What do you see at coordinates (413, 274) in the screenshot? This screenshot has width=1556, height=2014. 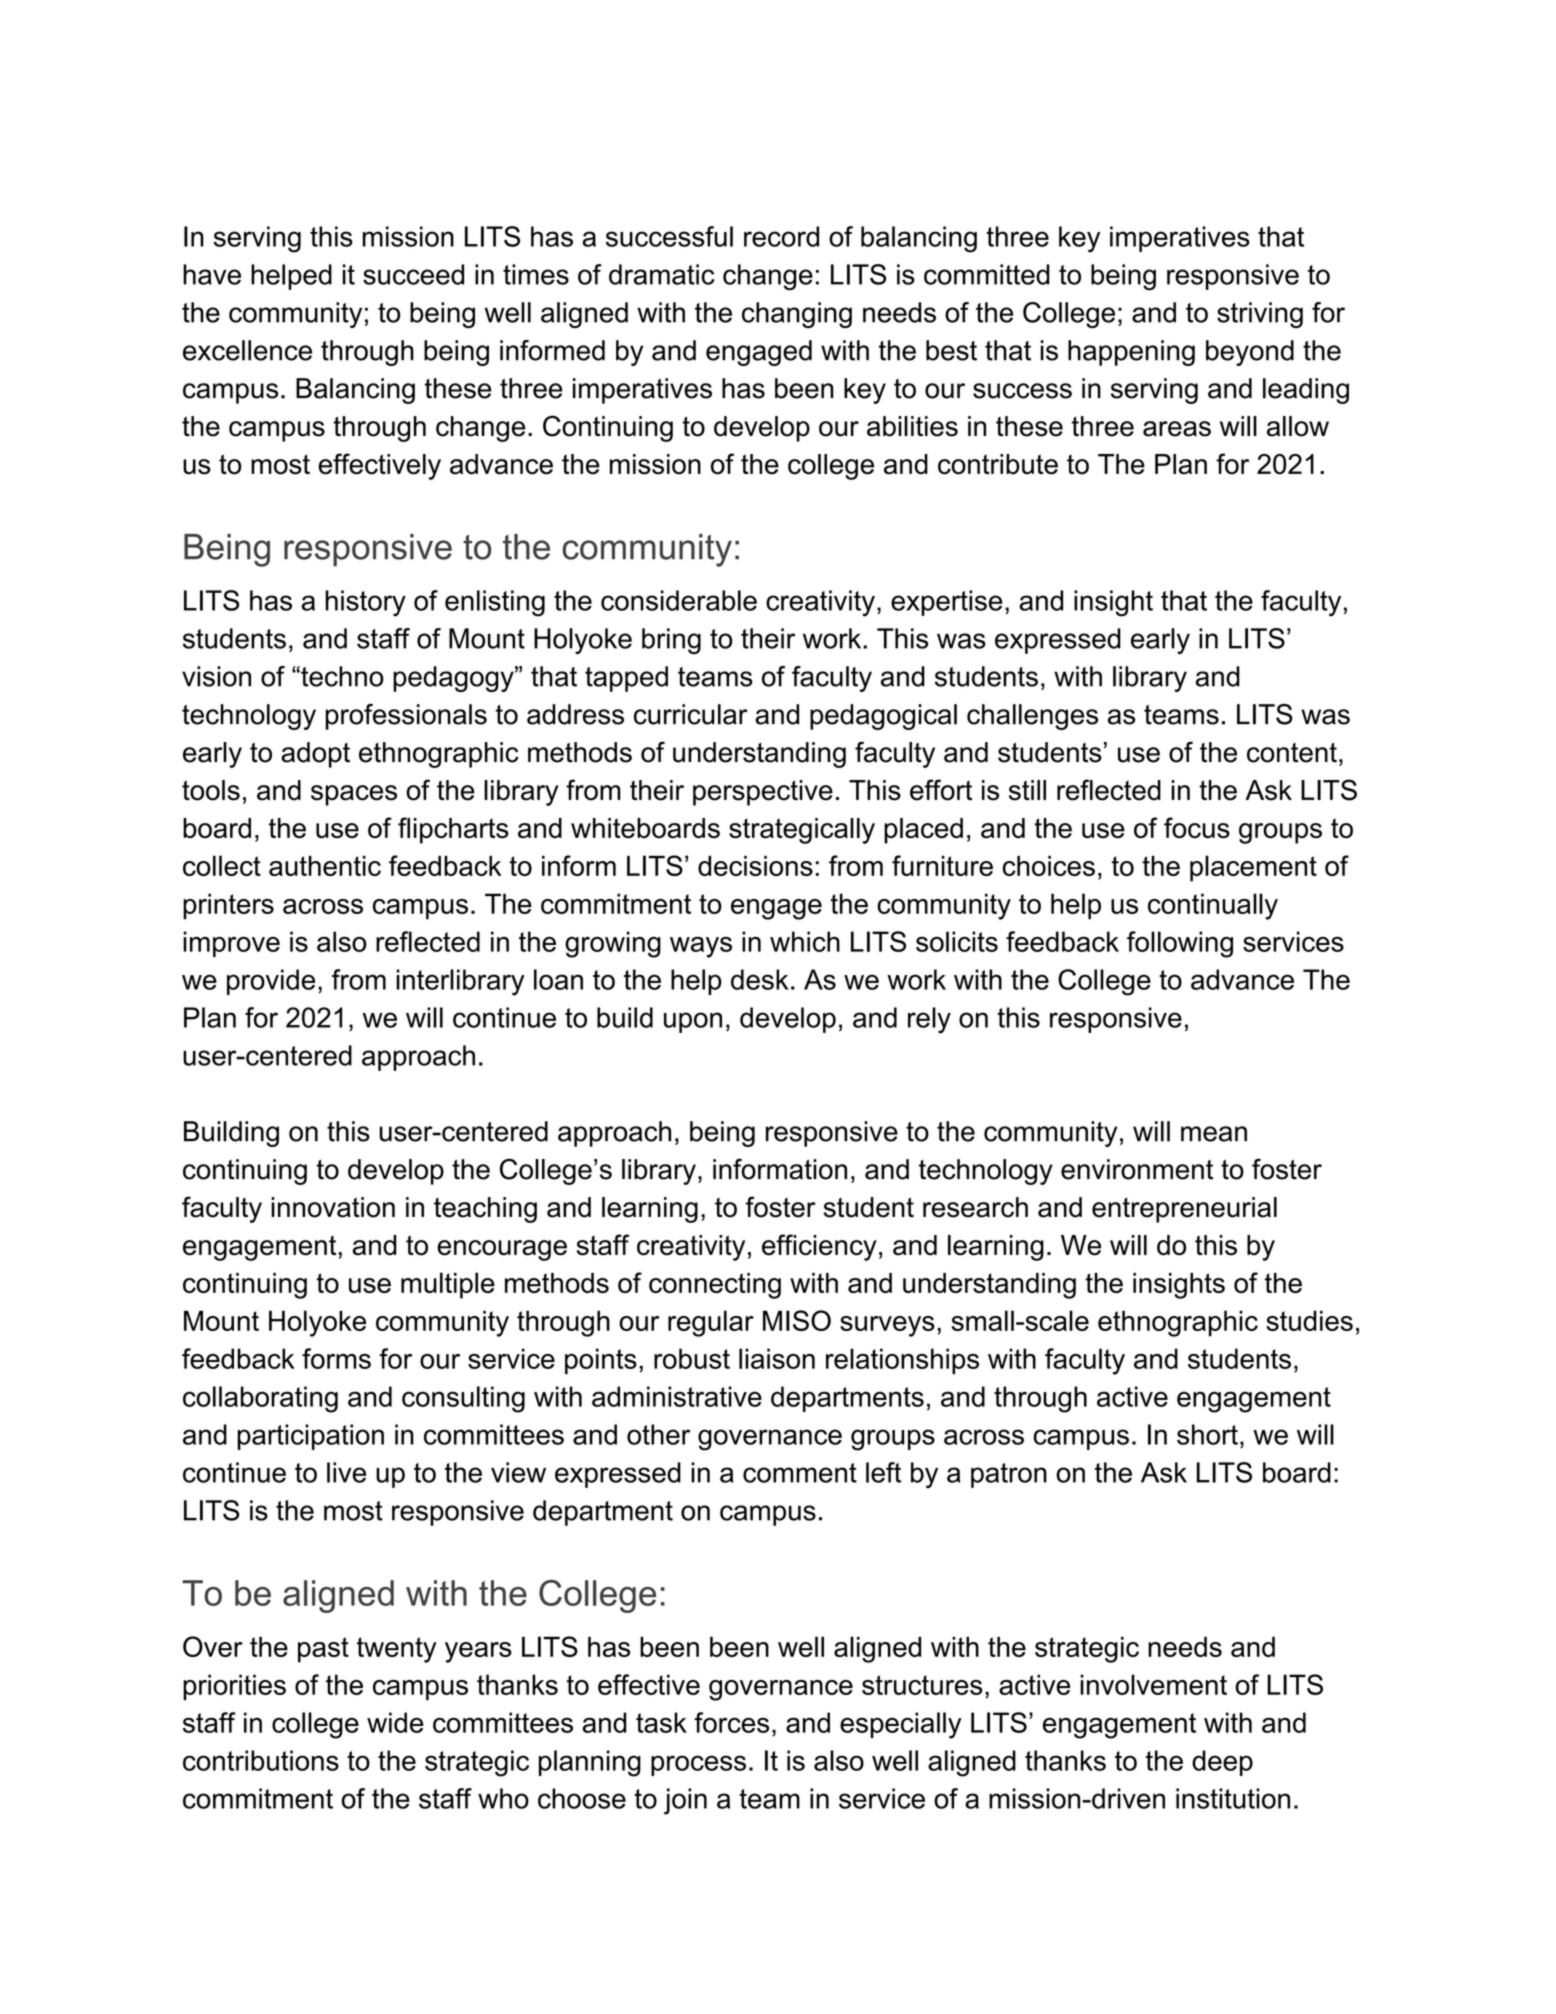 I see `succeed` at bounding box center [413, 274].
